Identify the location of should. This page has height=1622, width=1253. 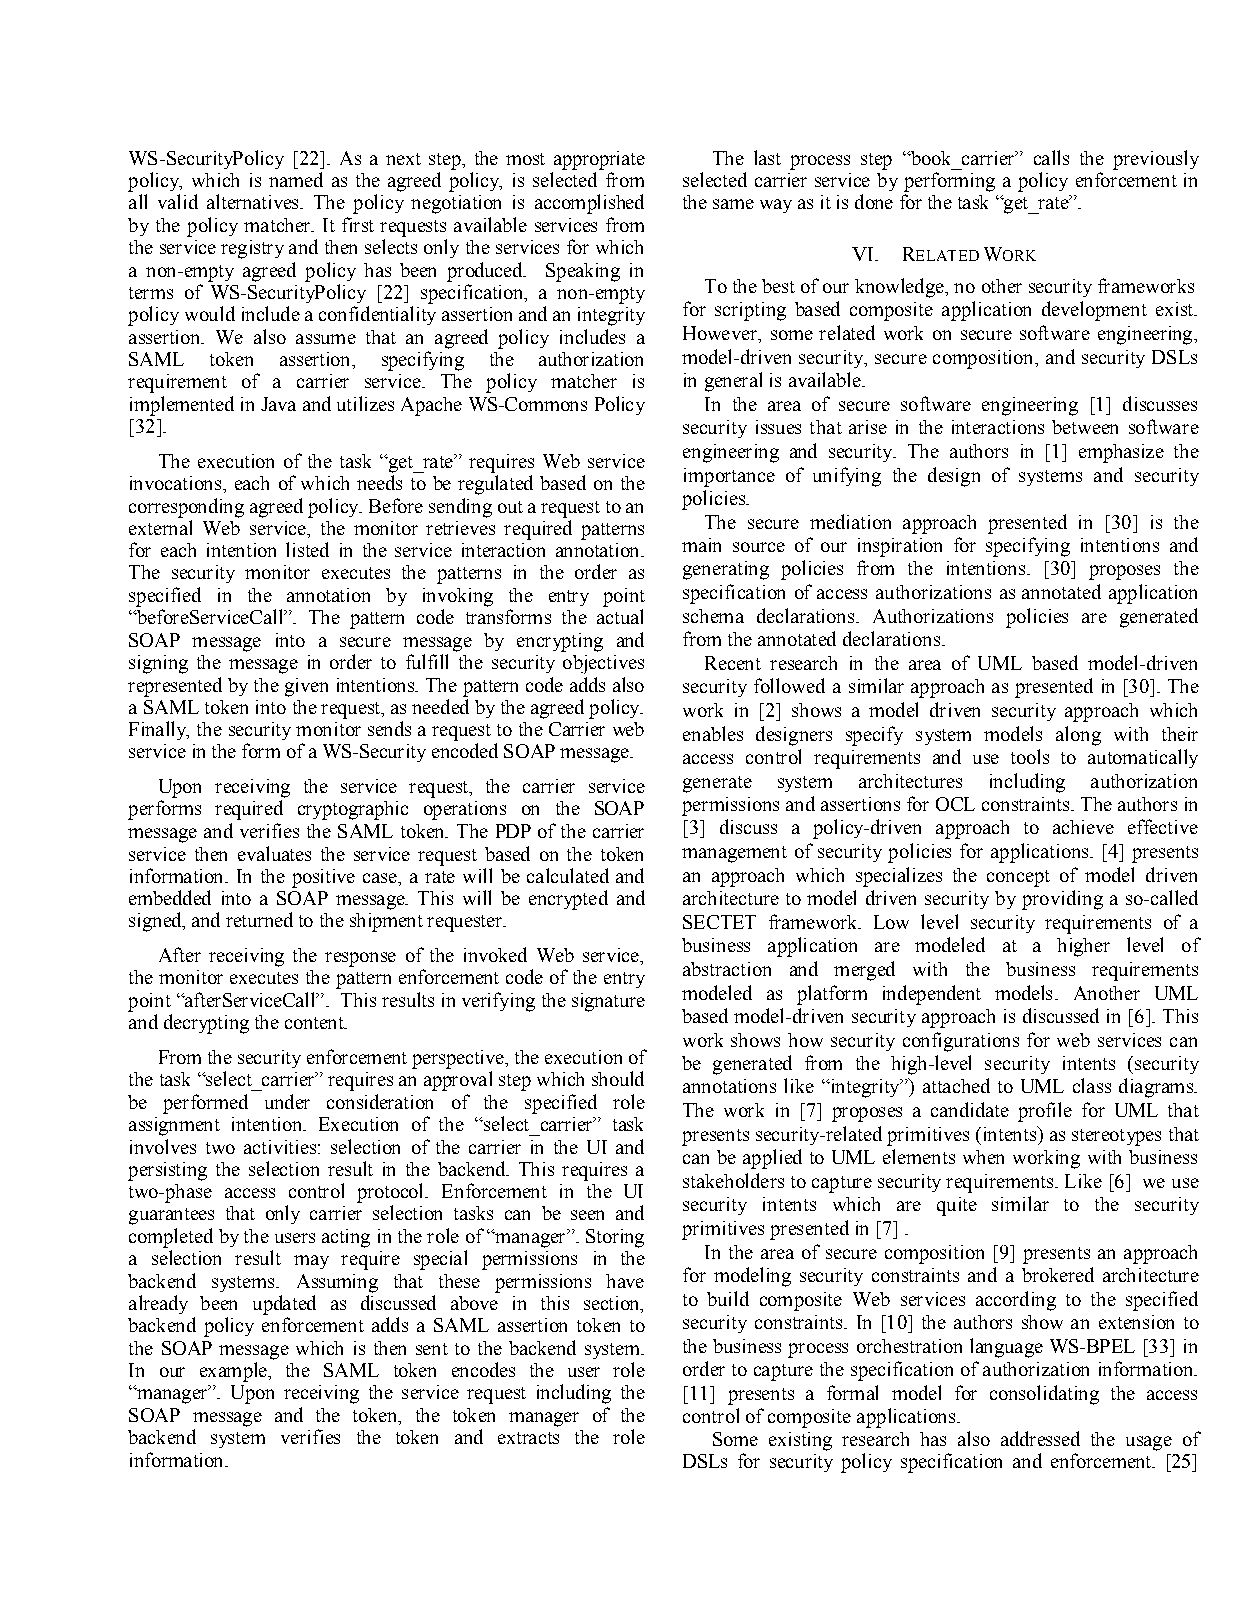
(618, 1078).
